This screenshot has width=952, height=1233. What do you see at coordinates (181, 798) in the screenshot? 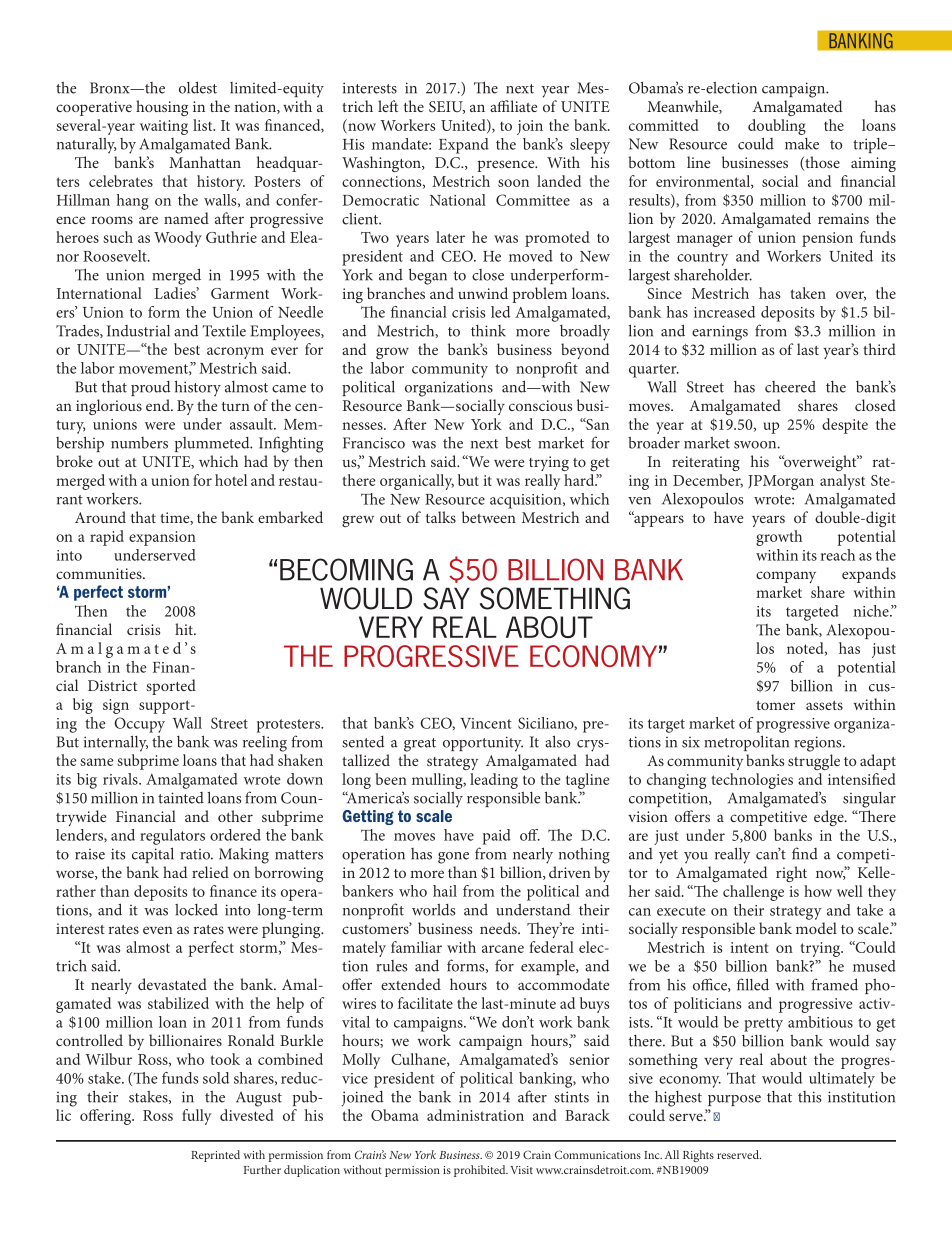
I see `tainted` at bounding box center [181, 798].
